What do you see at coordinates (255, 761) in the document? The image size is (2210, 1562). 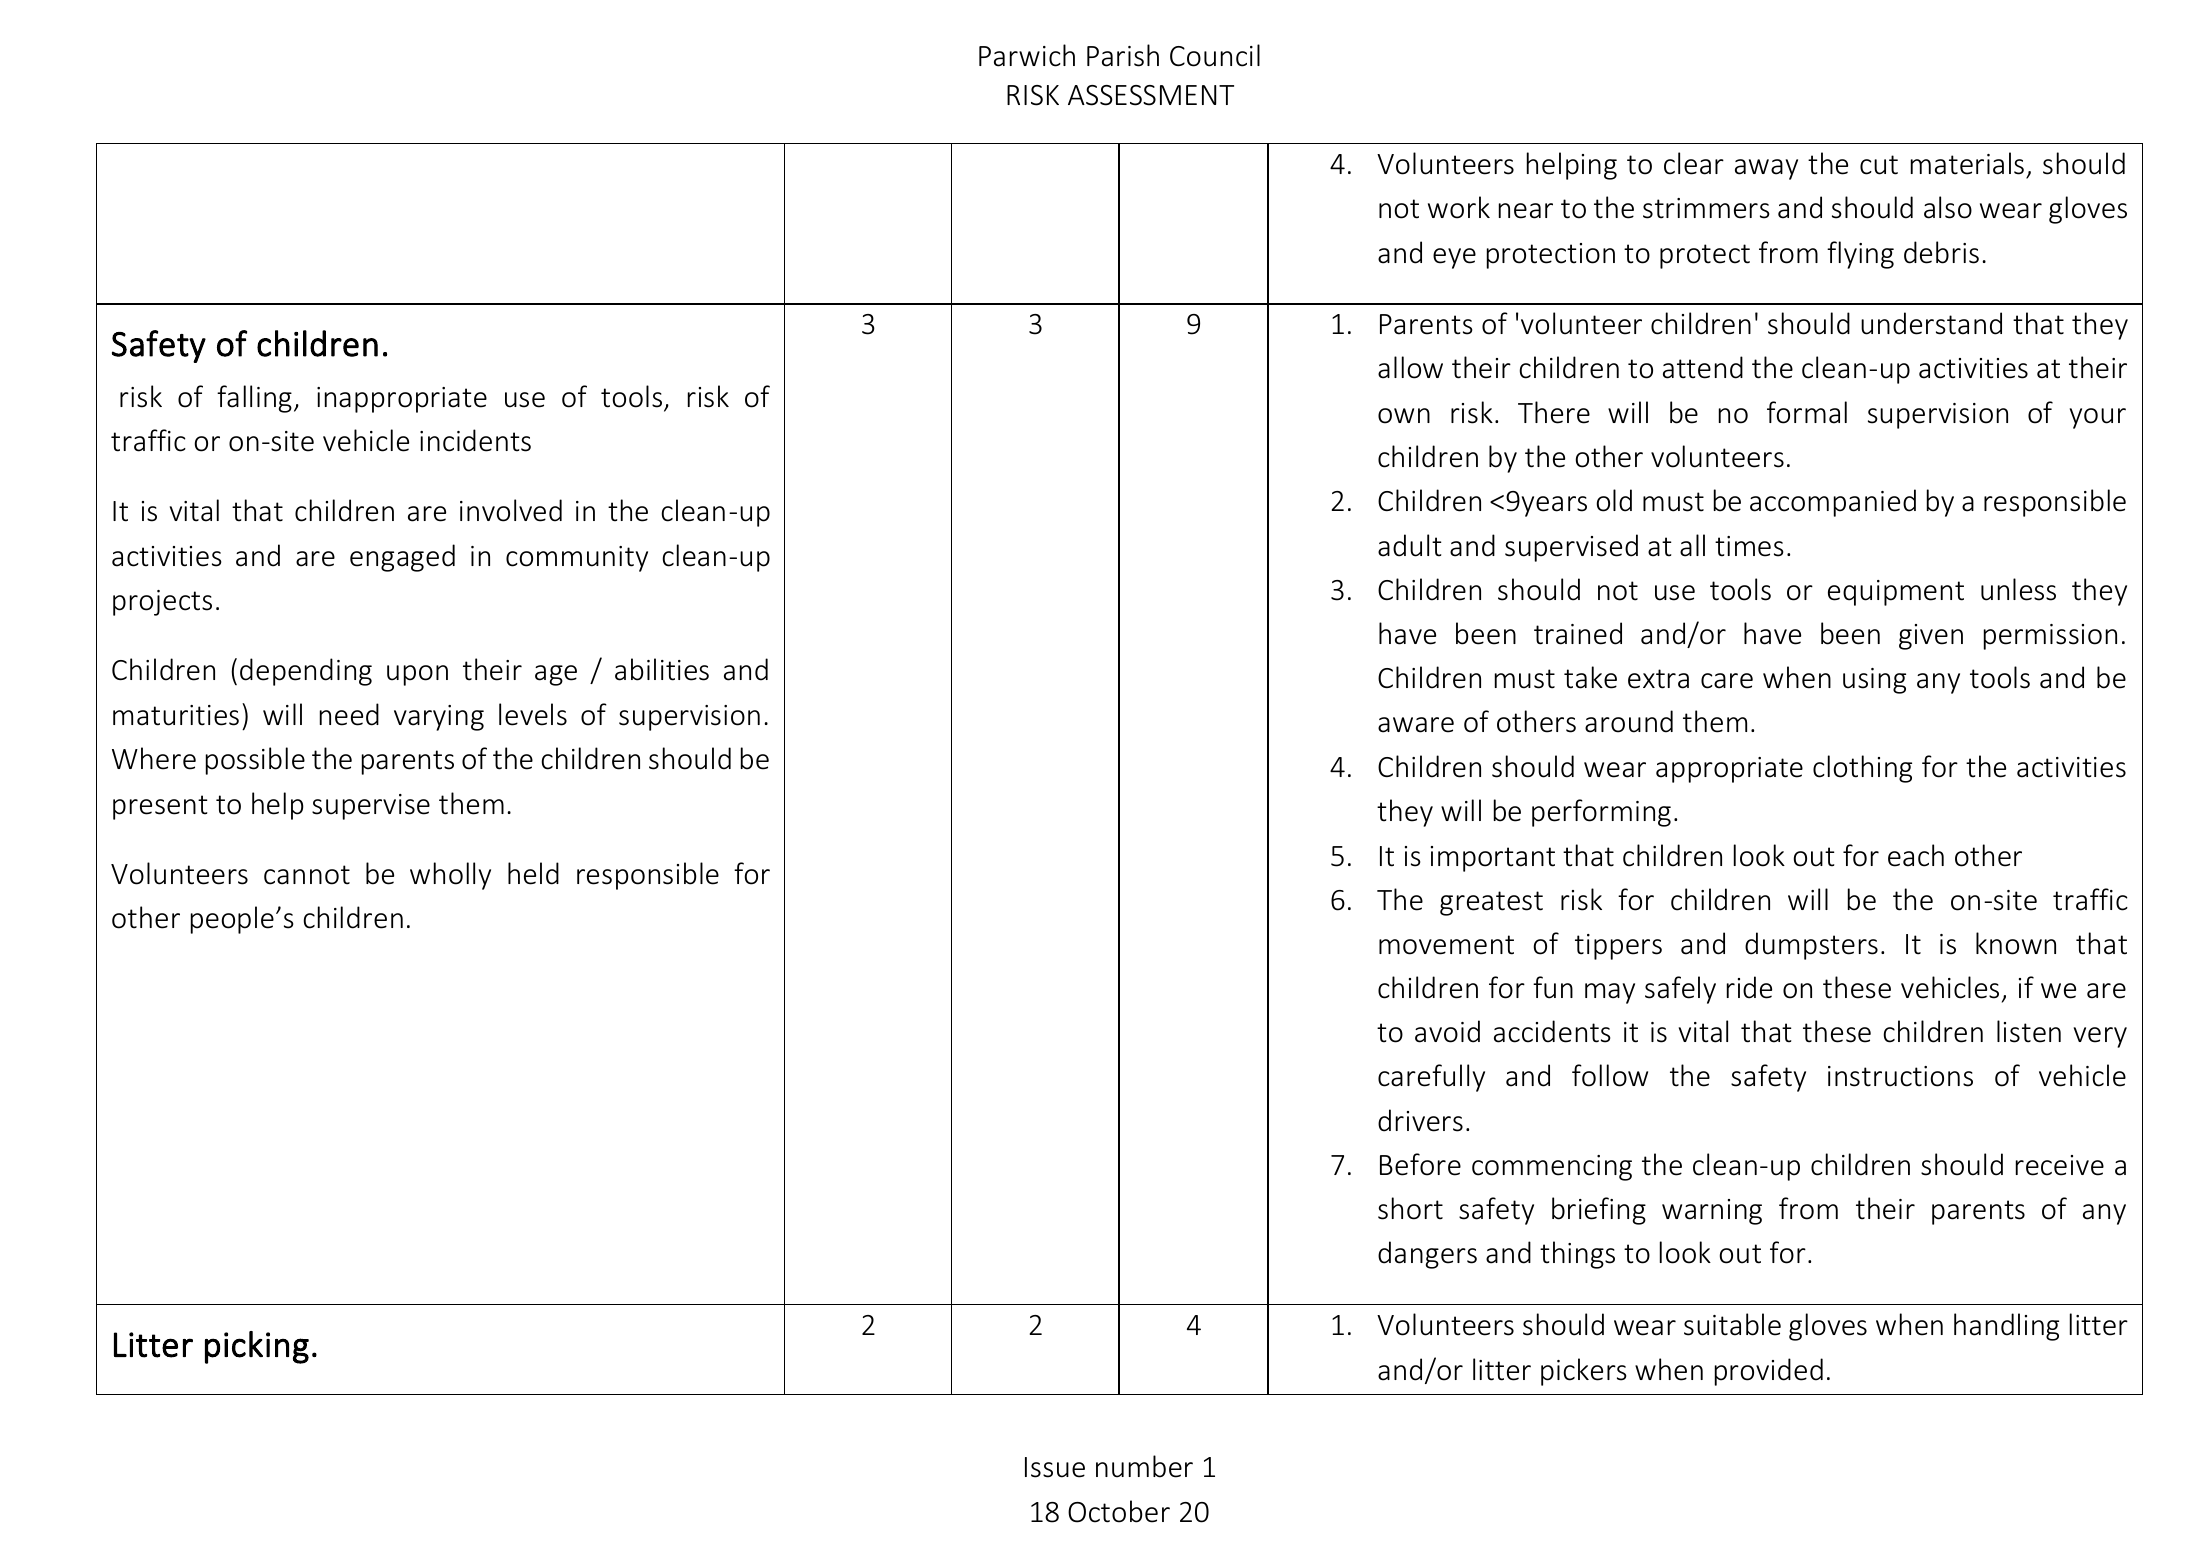 I see `possible` at bounding box center [255, 761].
